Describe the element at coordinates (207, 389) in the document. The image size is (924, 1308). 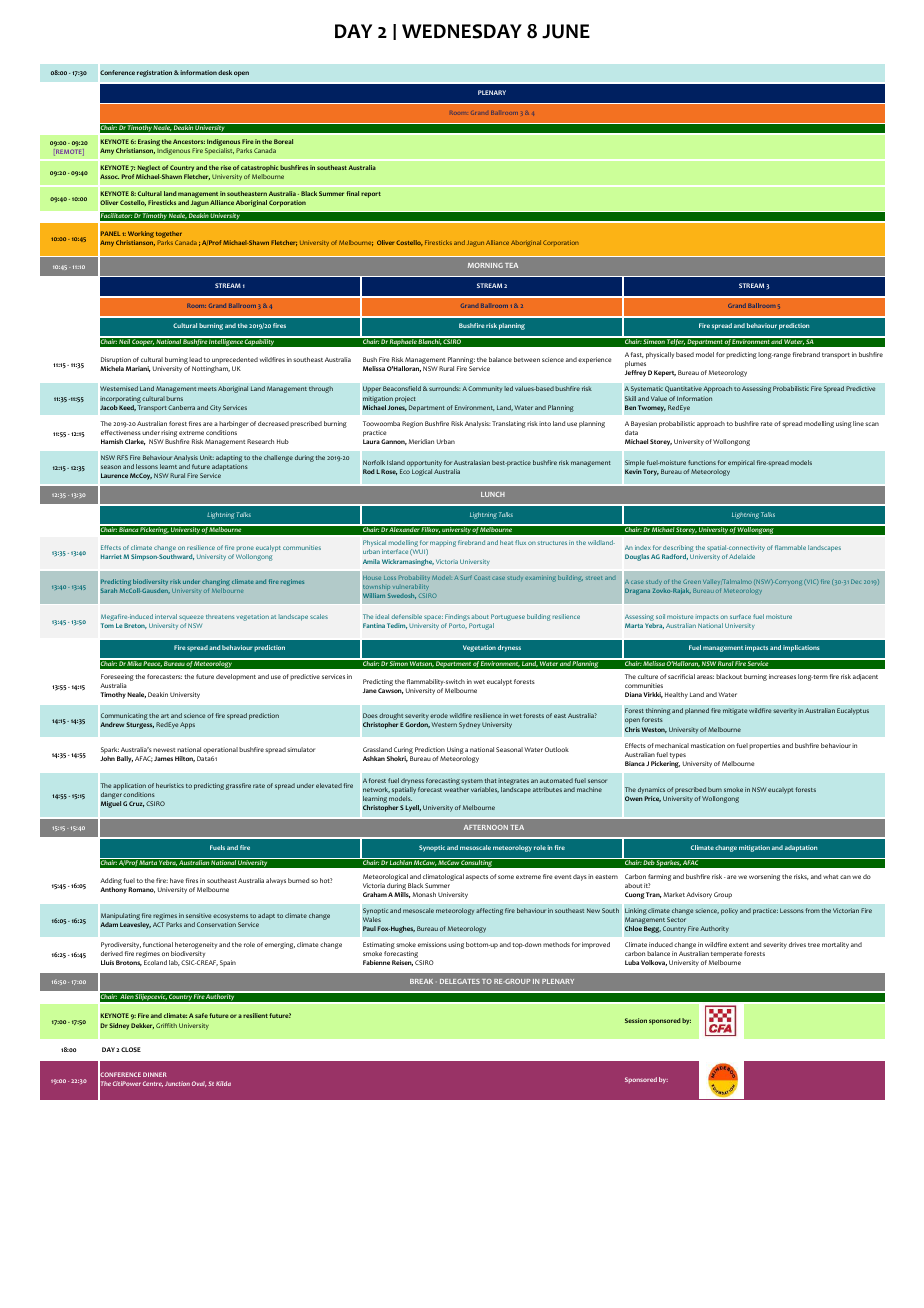
I see `meets` at that location.
